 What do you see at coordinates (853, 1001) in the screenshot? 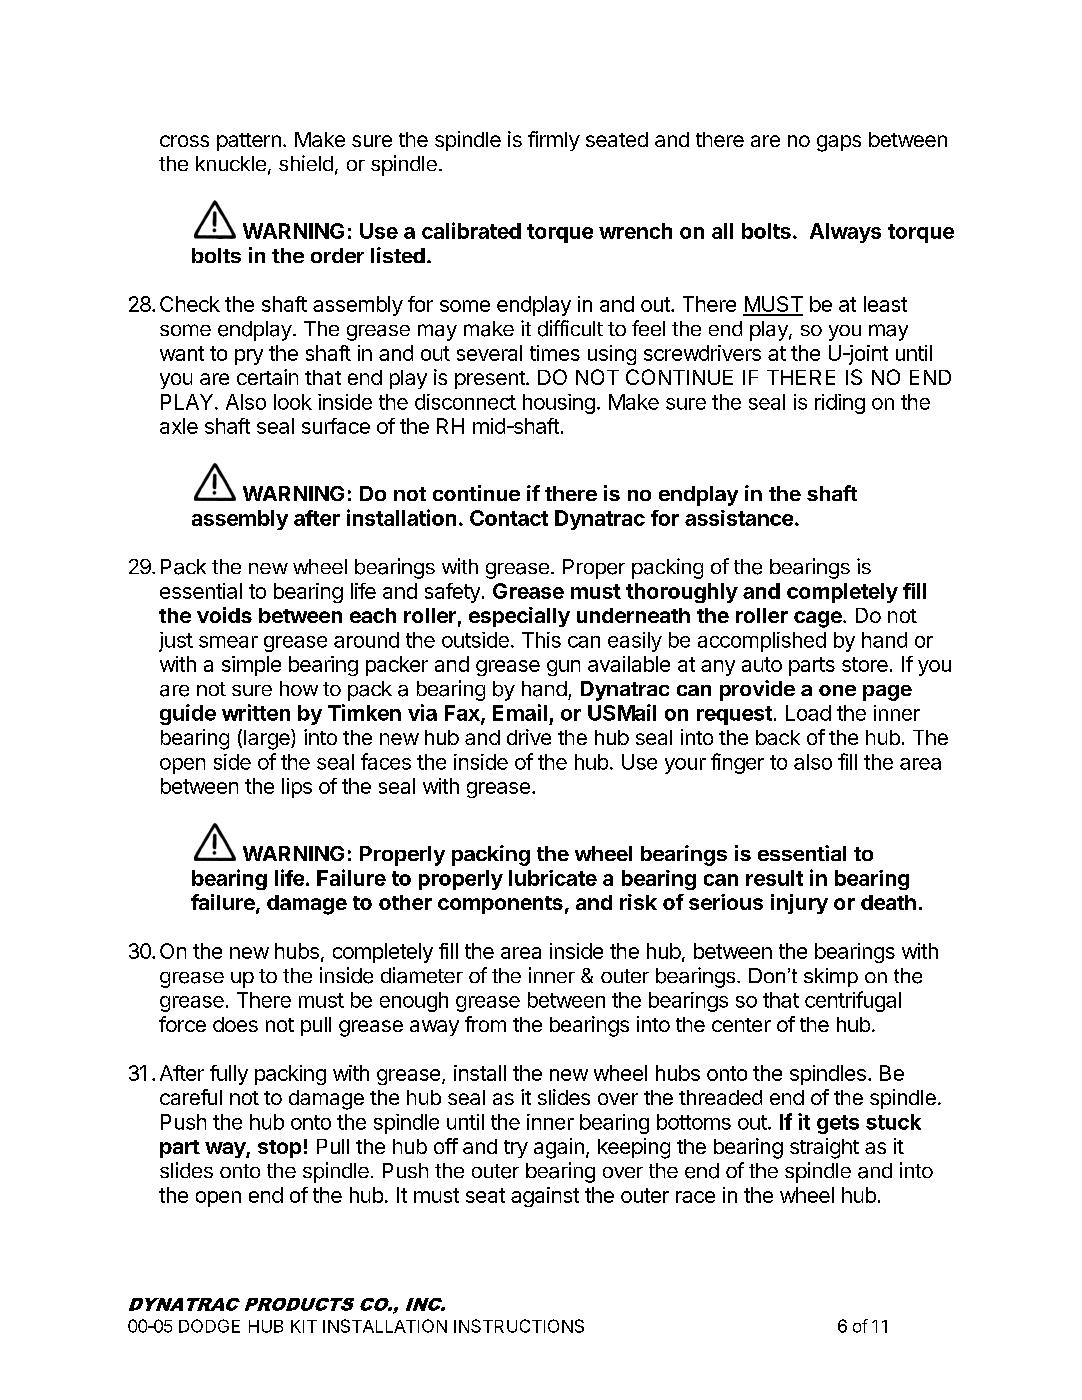
I see `centrifugal` at bounding box center [853, 1001].
